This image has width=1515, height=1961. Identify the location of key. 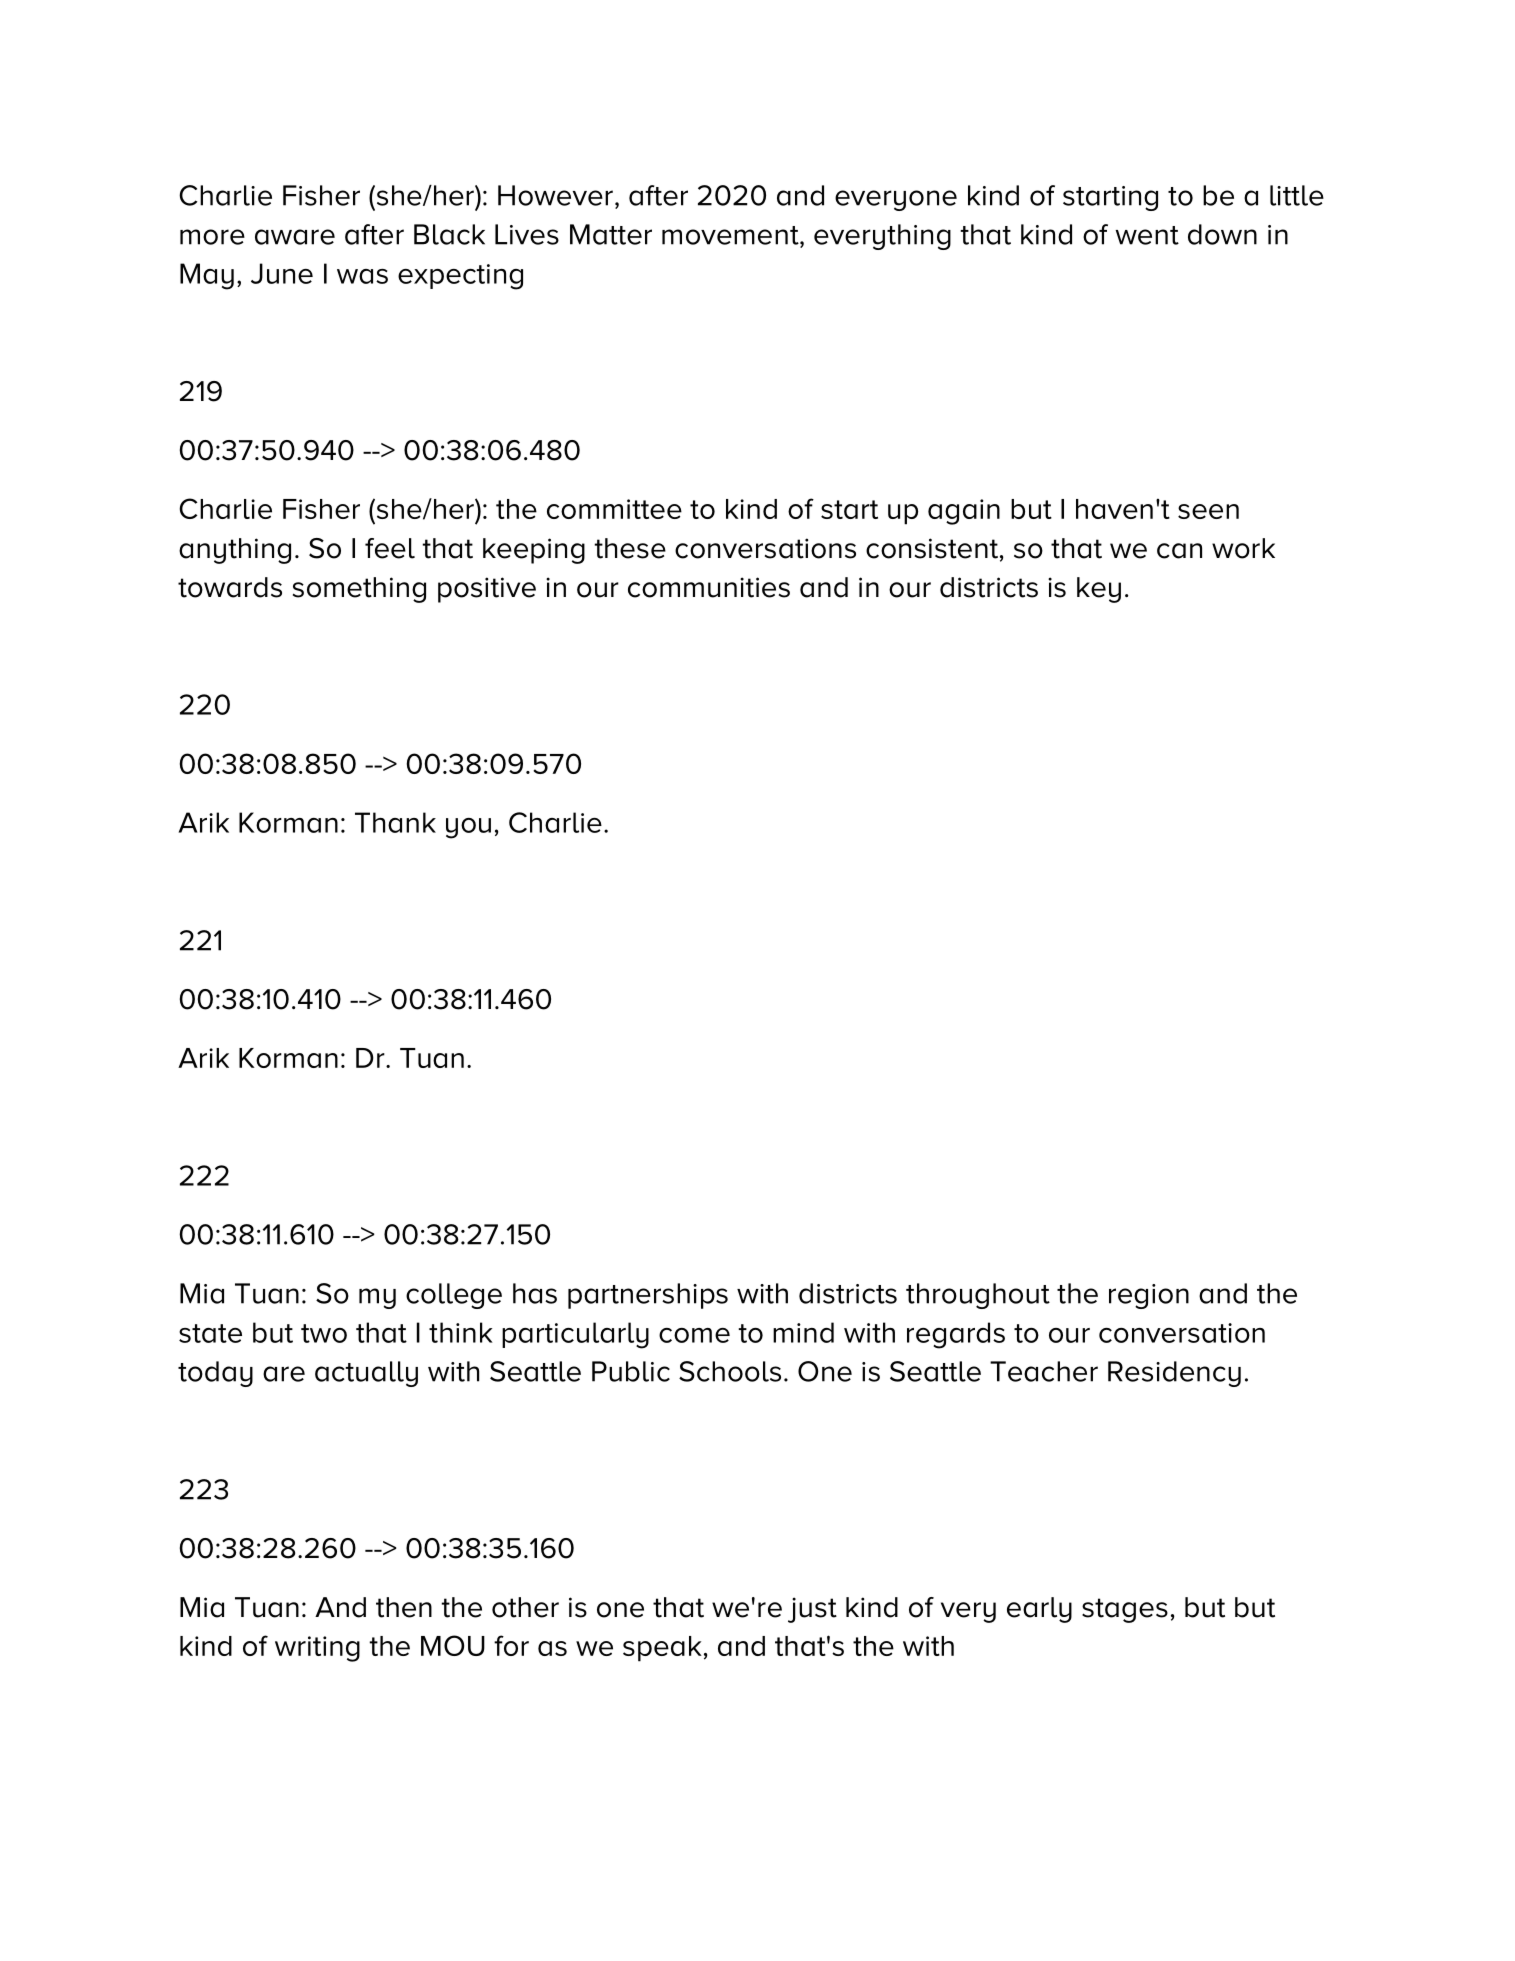
(1099, 590).
